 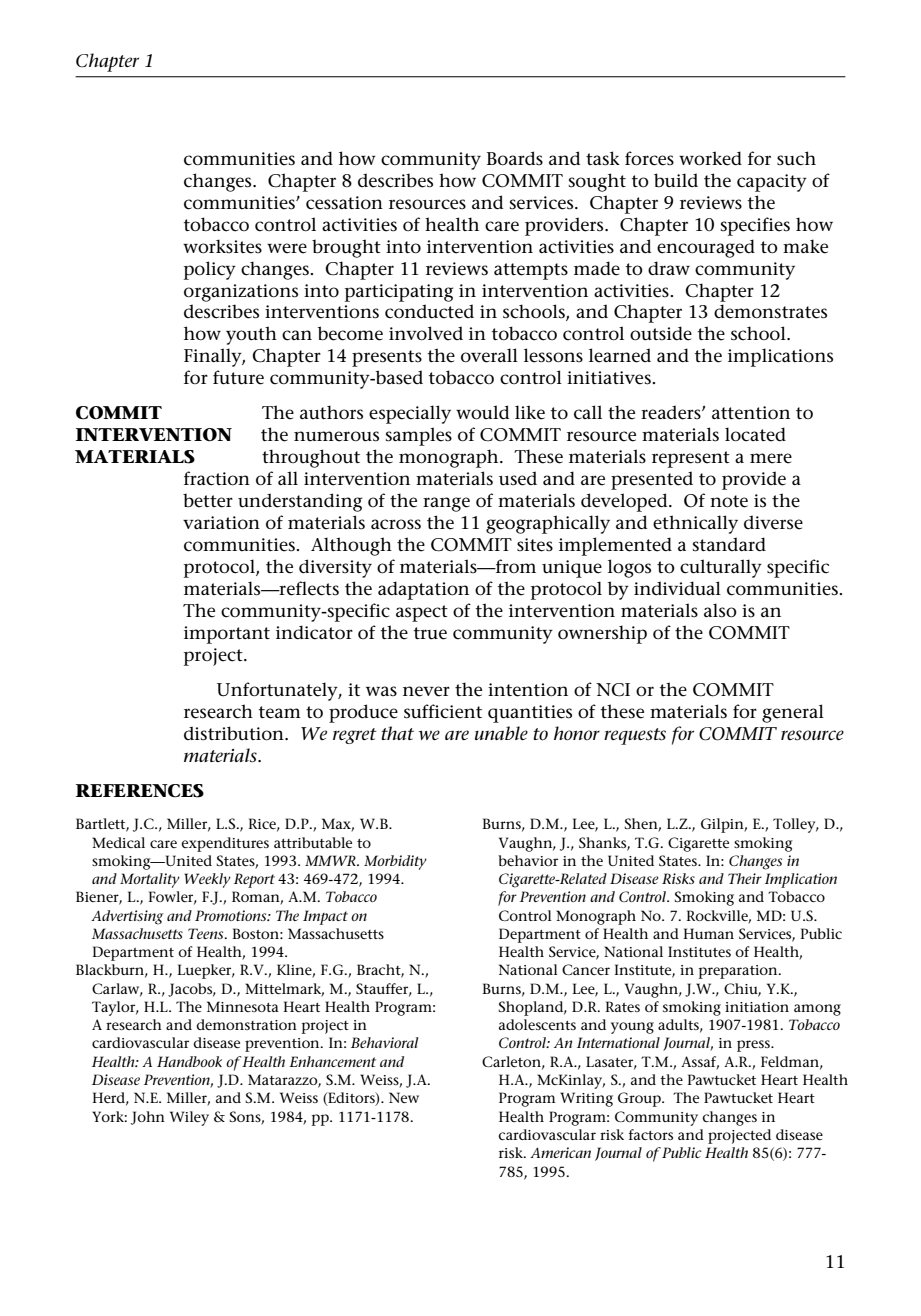 What do you see at coordinates (430, 633) in the screenshot?
I see `true` at bounding box center [430, 633].
